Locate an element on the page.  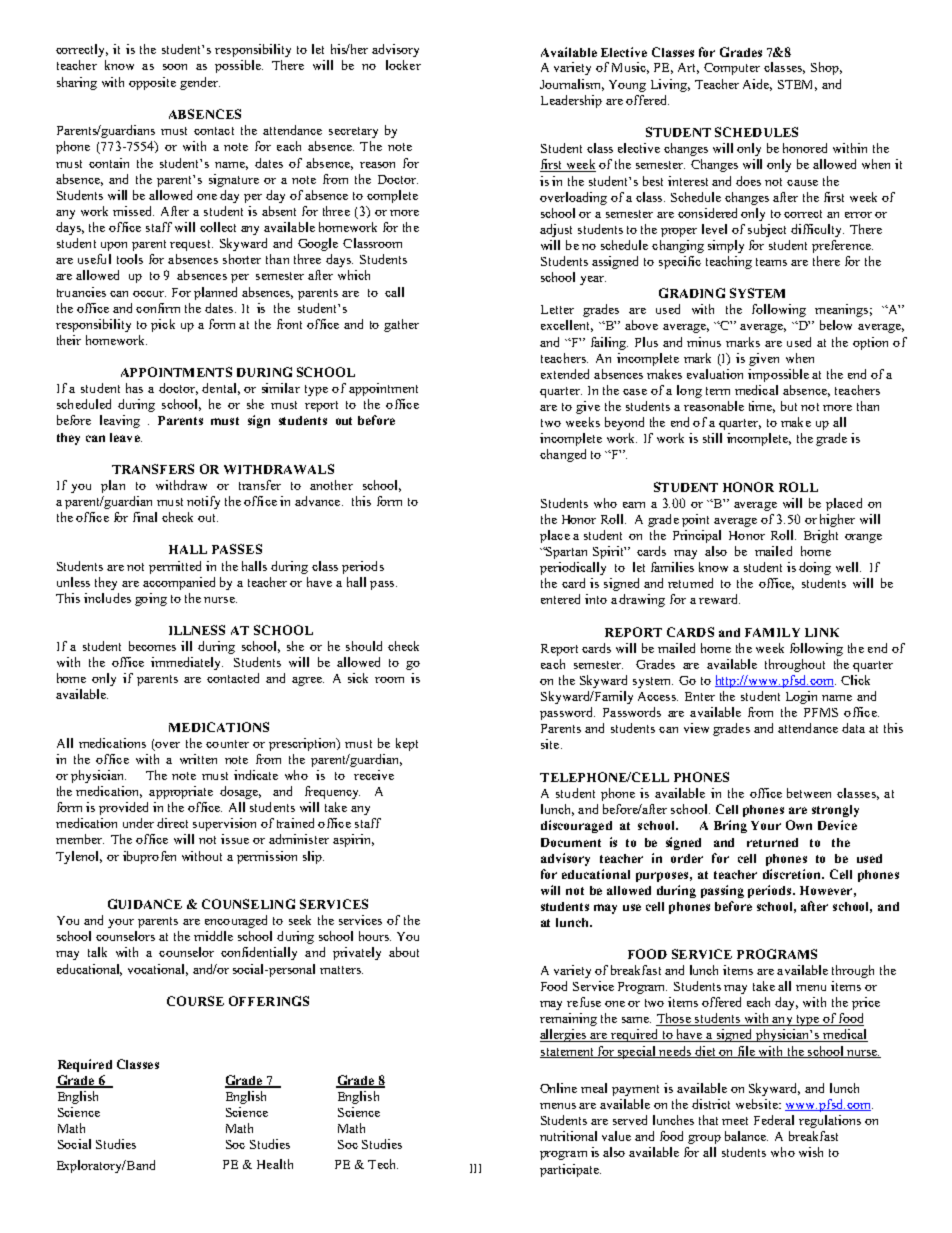
kept is located at coordinates (407, 744).
